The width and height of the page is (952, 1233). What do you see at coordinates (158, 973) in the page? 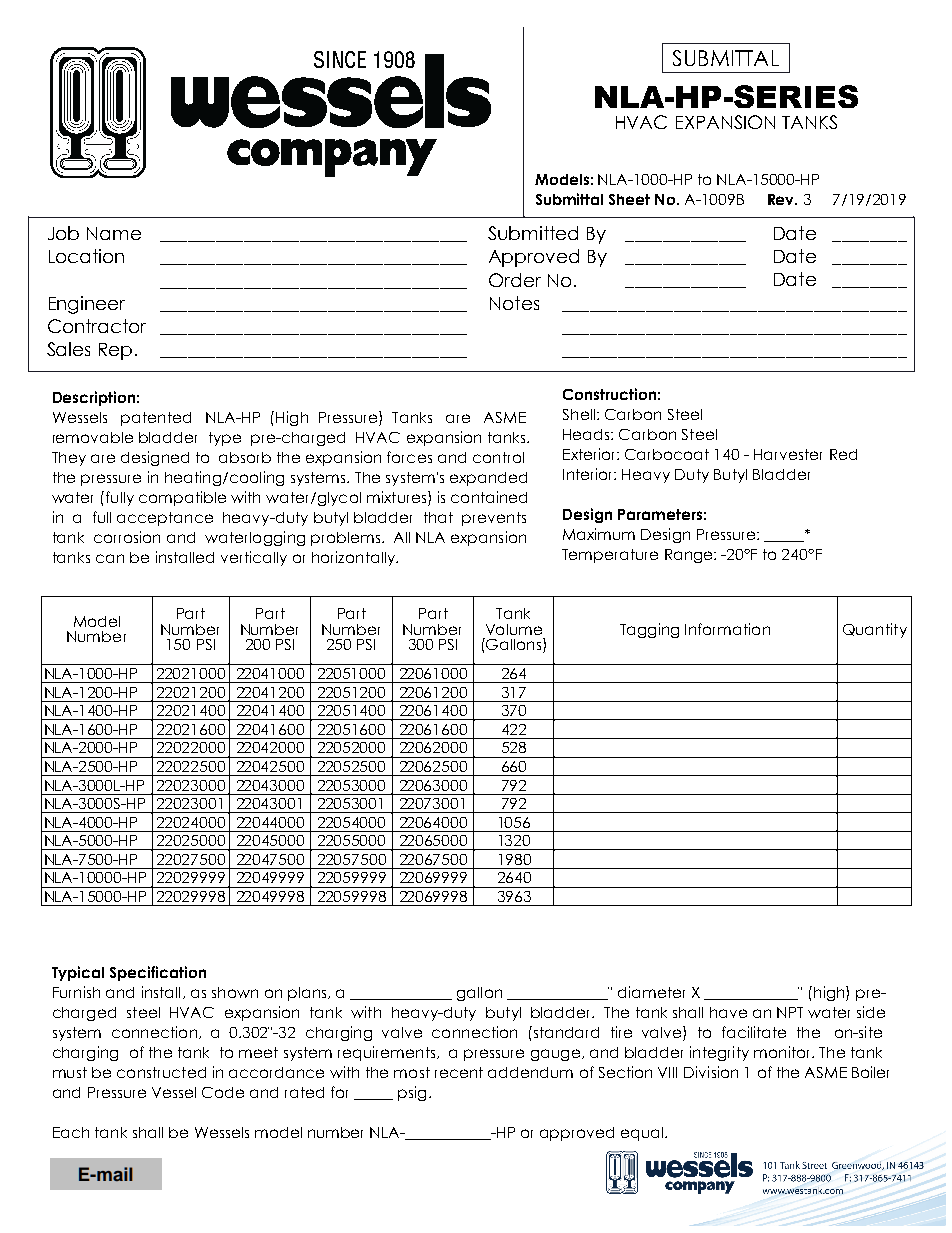
I see `Specification` at bounding box center [158, 973].
